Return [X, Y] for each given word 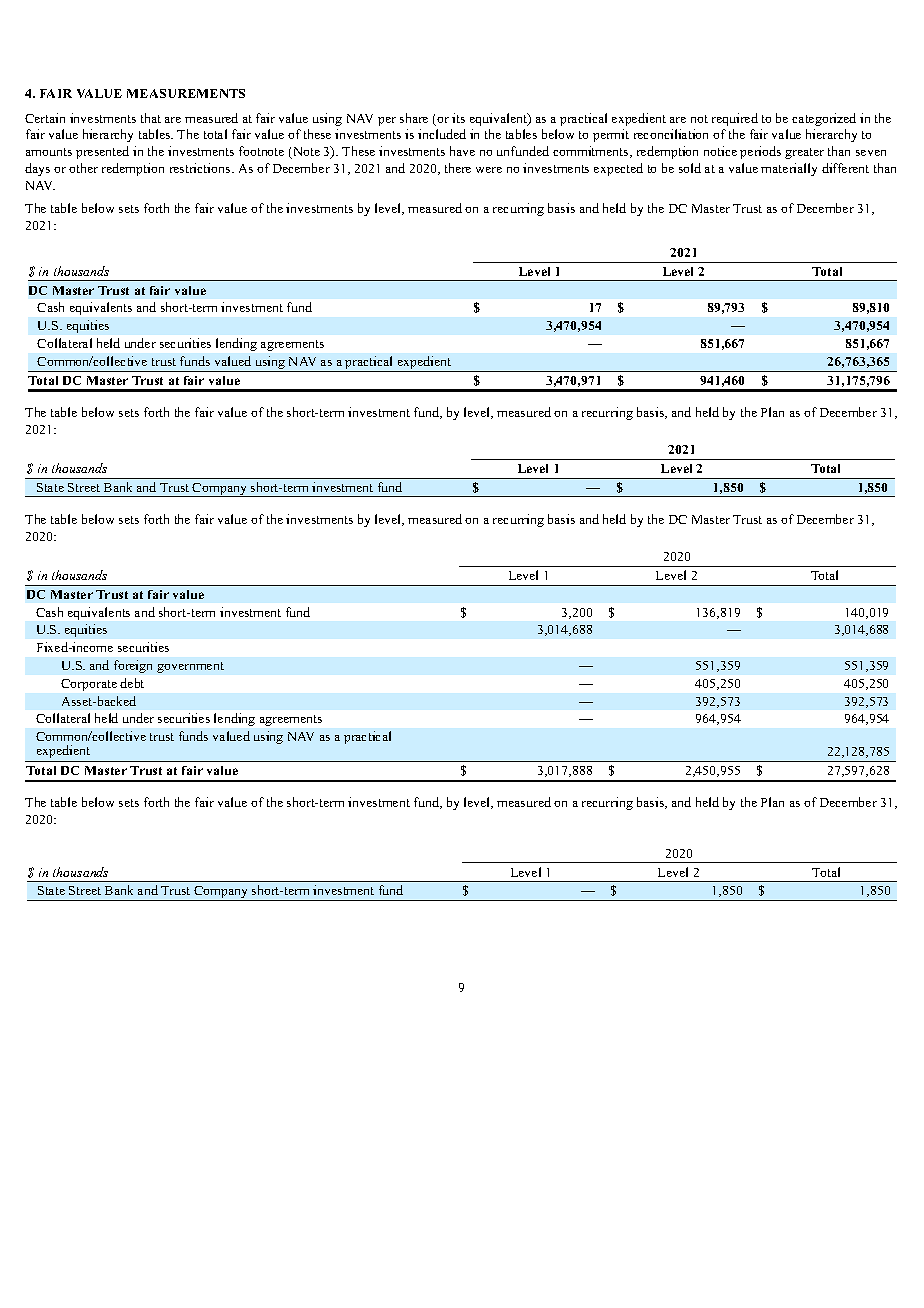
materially [789, 169]
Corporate [89, 685]
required [735, 119]
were [489, 170]
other [83, 168]
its [458, 118]
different [845, 168]
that [151, 118]
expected [618, 169]
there [458, 168]
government [190, 667]
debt [132, 683]
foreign [133, 666]
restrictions [201, 168]
